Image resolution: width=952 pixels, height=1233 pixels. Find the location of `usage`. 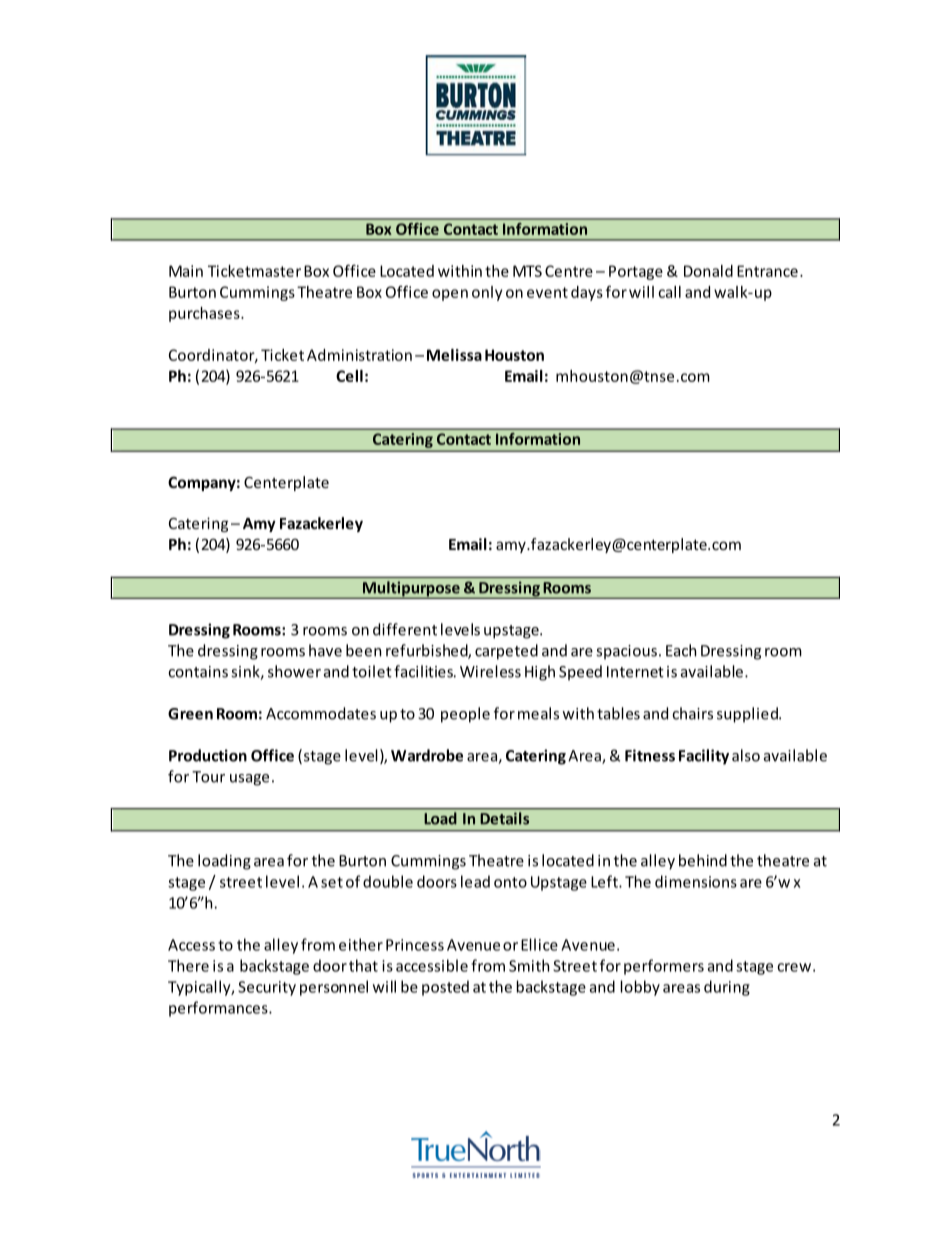

usage is located at coordinates (249, 780).
